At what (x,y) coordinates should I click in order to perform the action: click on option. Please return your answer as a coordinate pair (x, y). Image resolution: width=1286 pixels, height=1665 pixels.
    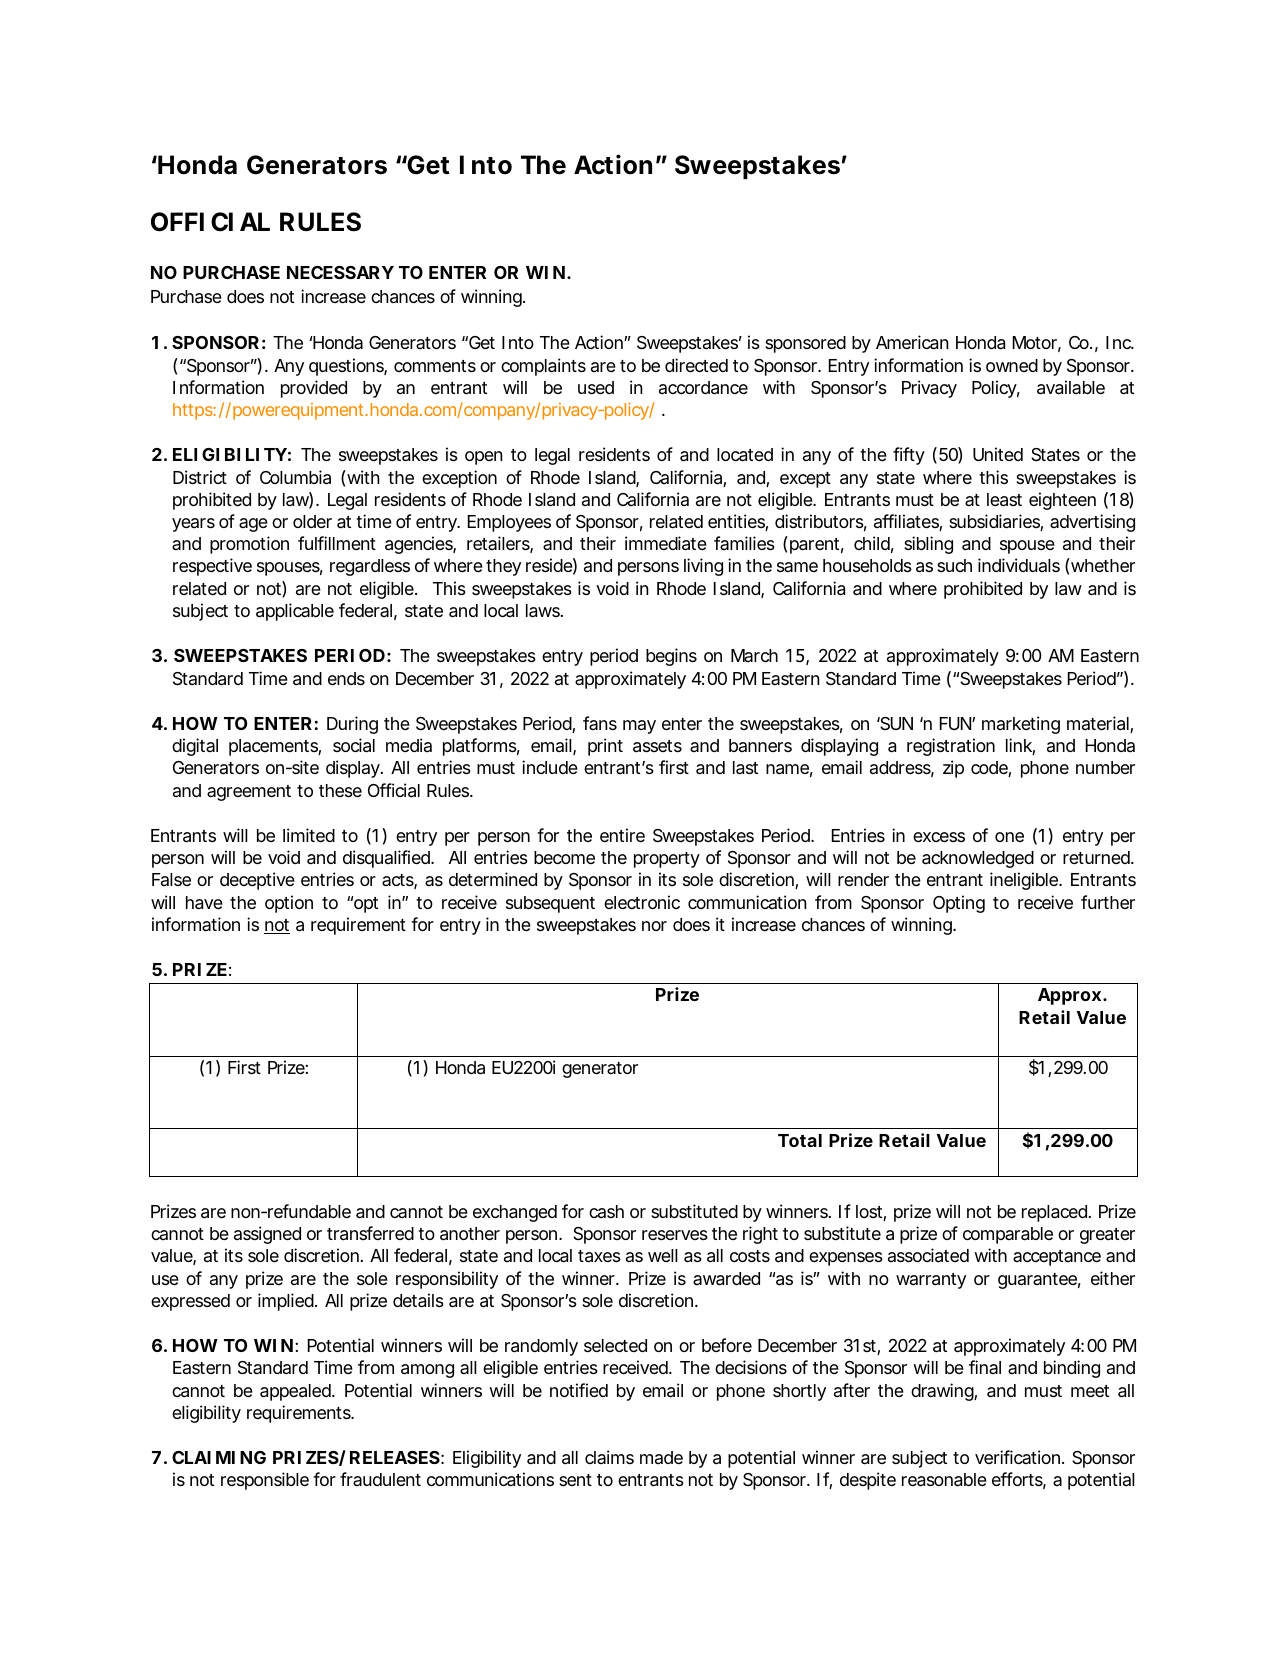
    Looking at the image, I should click on (289, 904).
